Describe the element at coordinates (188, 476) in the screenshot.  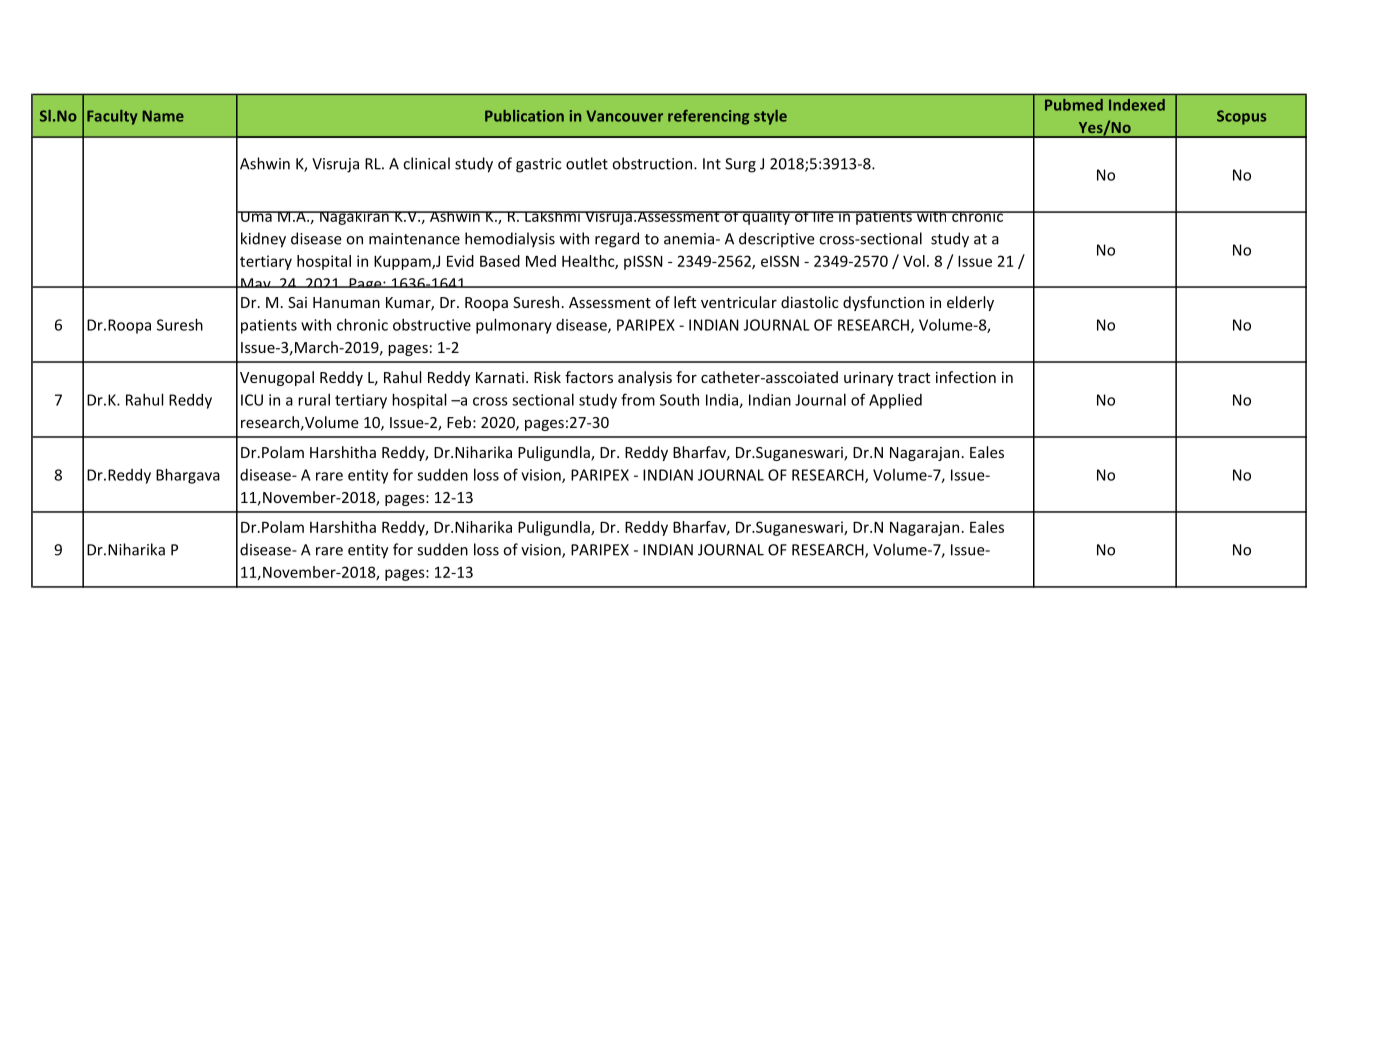
I see `Bhargava` at that location.
